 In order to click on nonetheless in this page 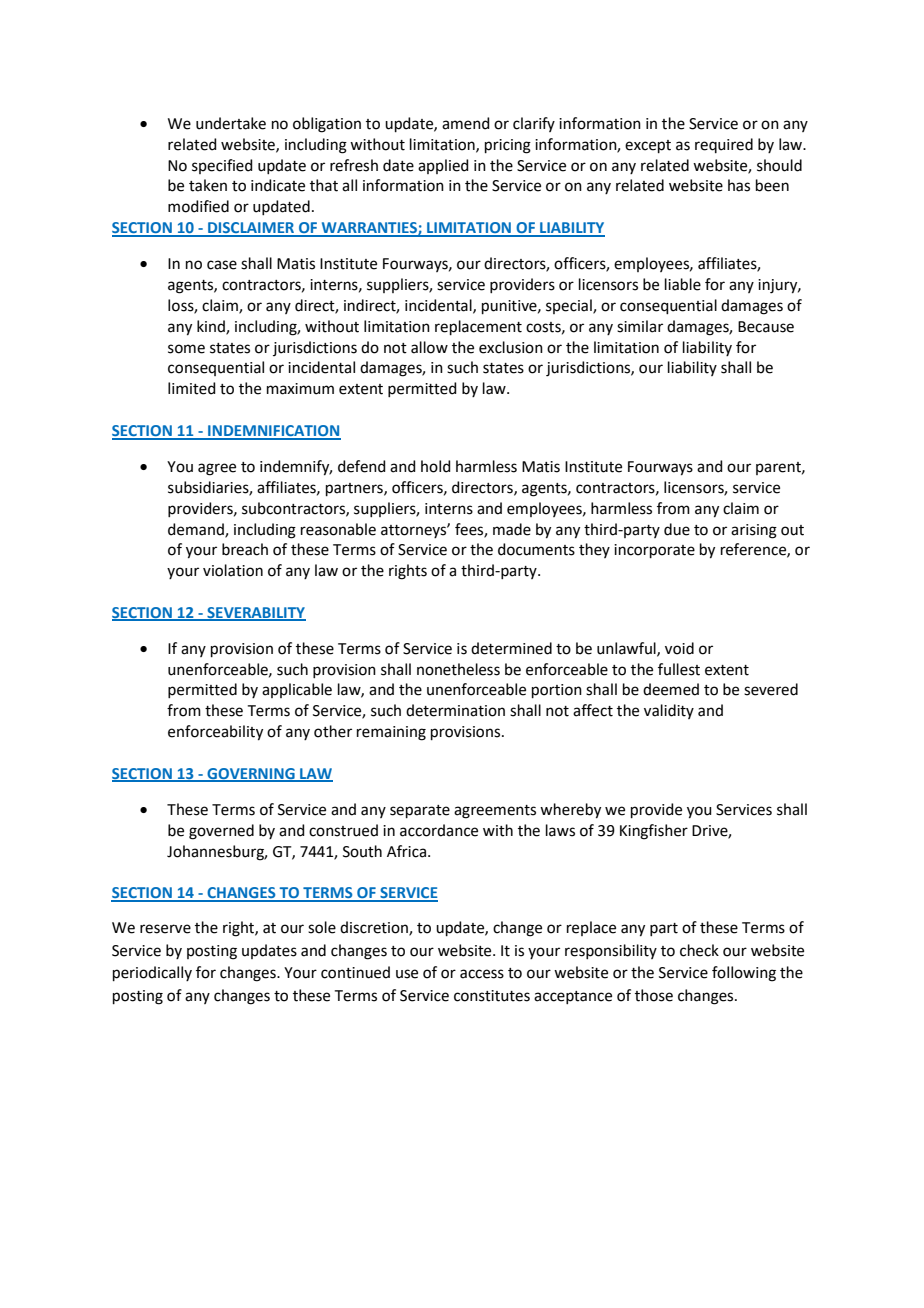, I will do `click(458, 669)`.
